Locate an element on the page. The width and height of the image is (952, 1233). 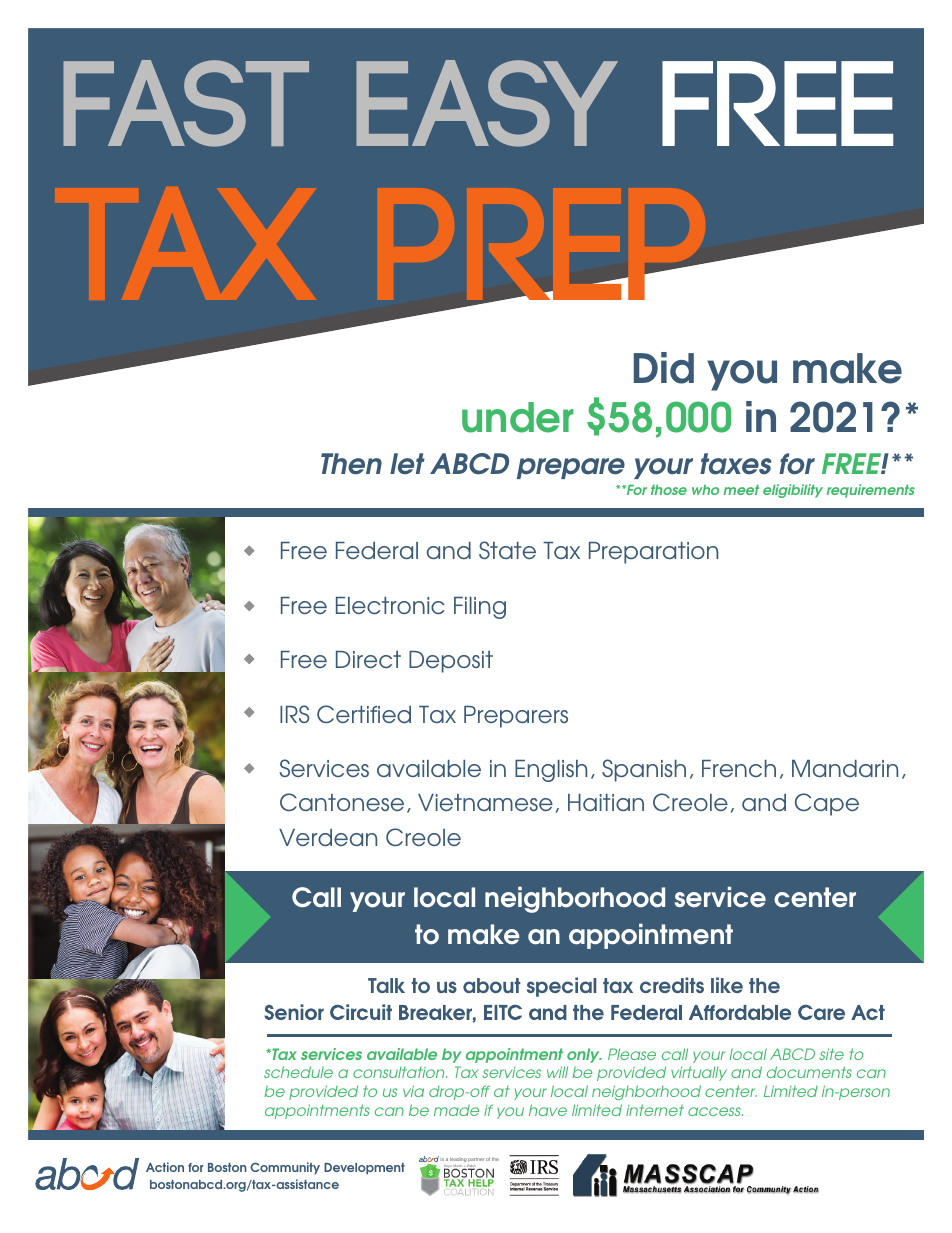
Cape is located at coordinates (827, 804).
